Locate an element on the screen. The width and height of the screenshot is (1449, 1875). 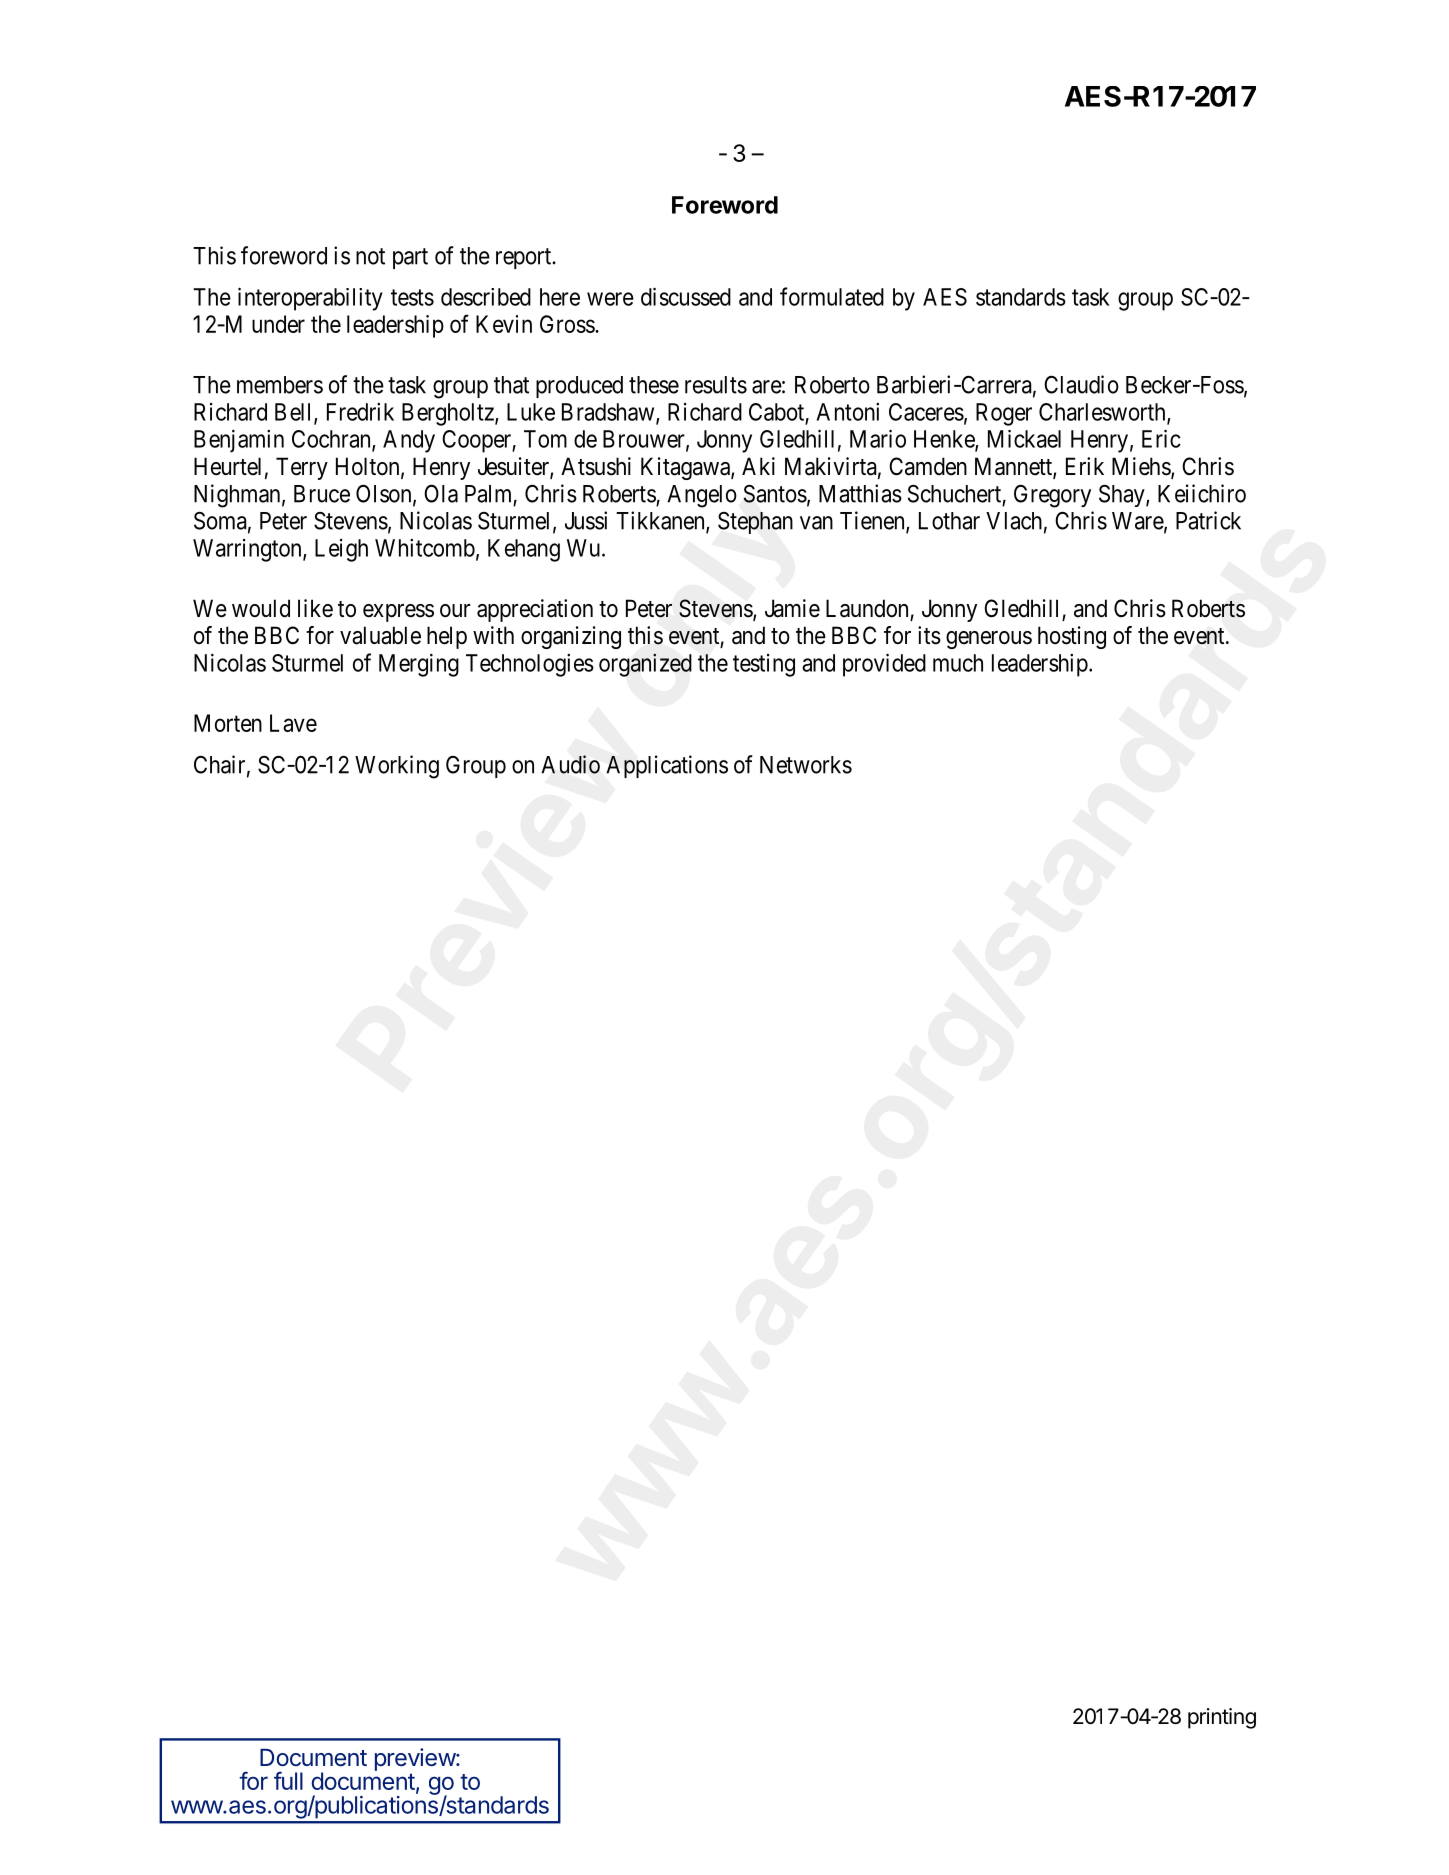
Working is located at coordinates (397, 767).
